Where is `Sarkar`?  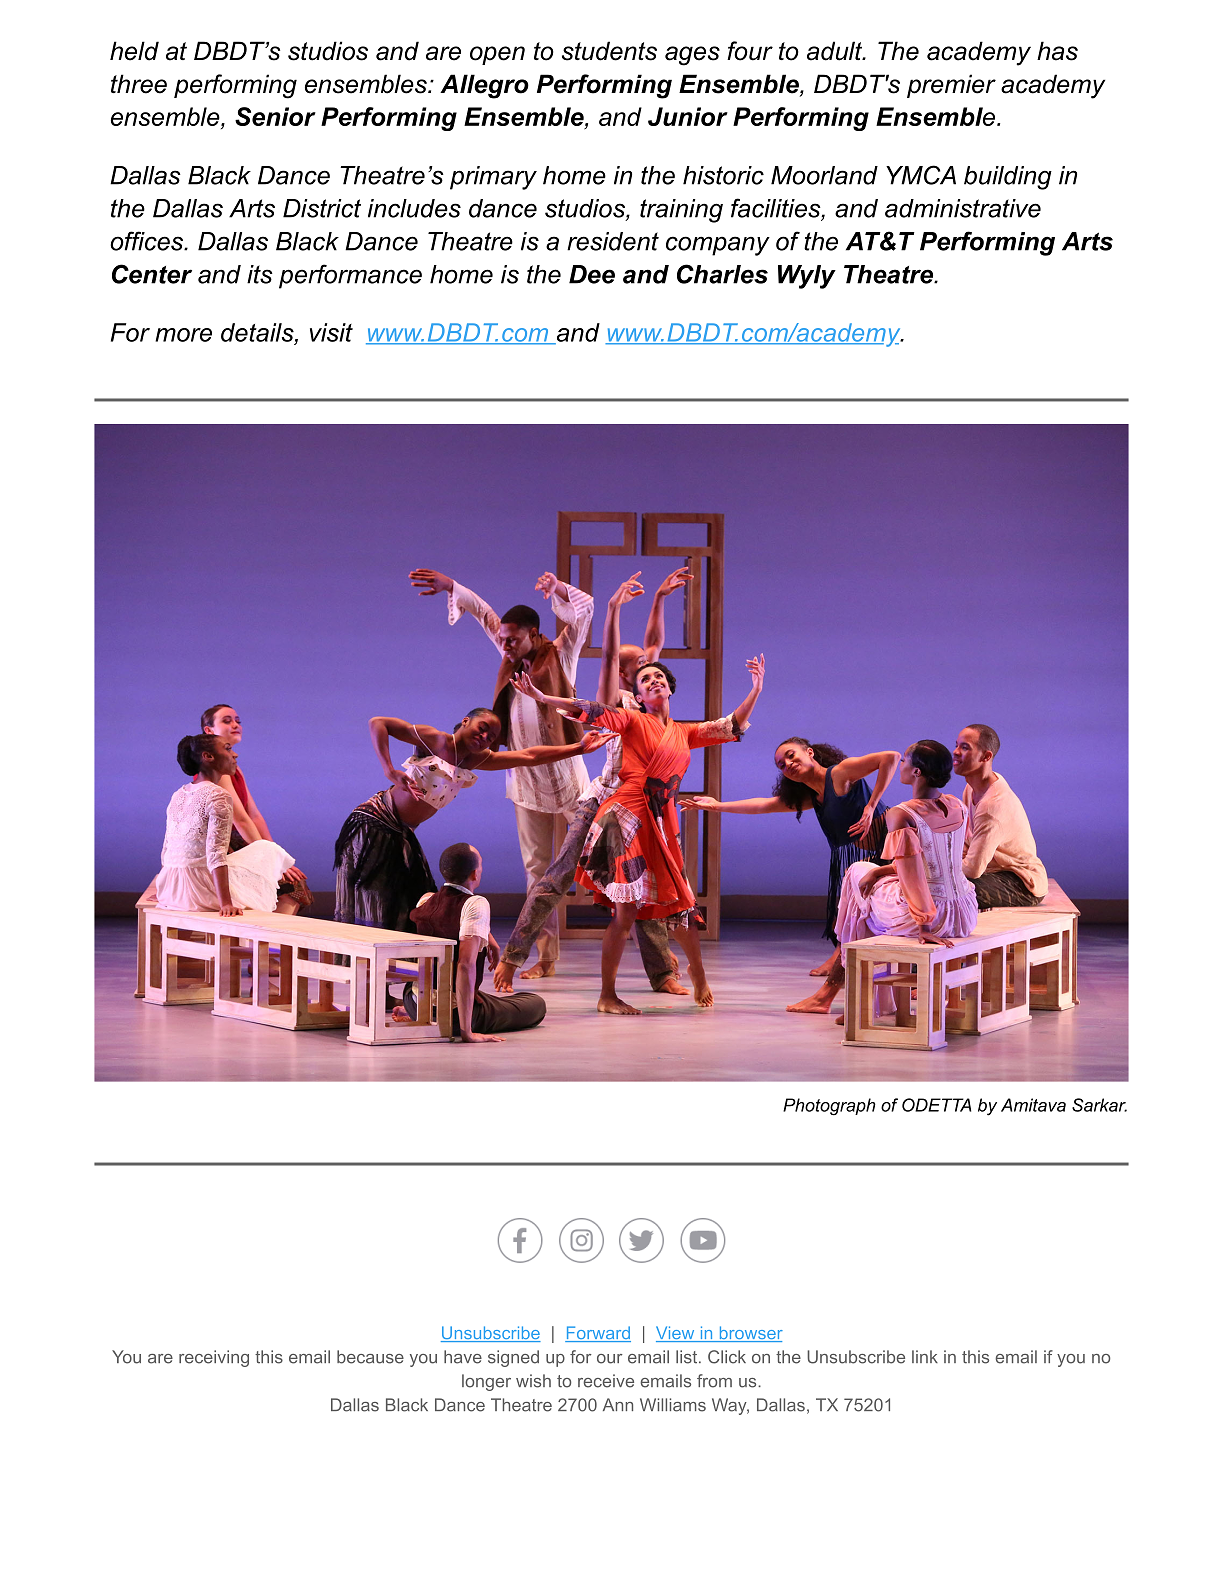 Sarkar is located at coordinates (1099, 1105).
